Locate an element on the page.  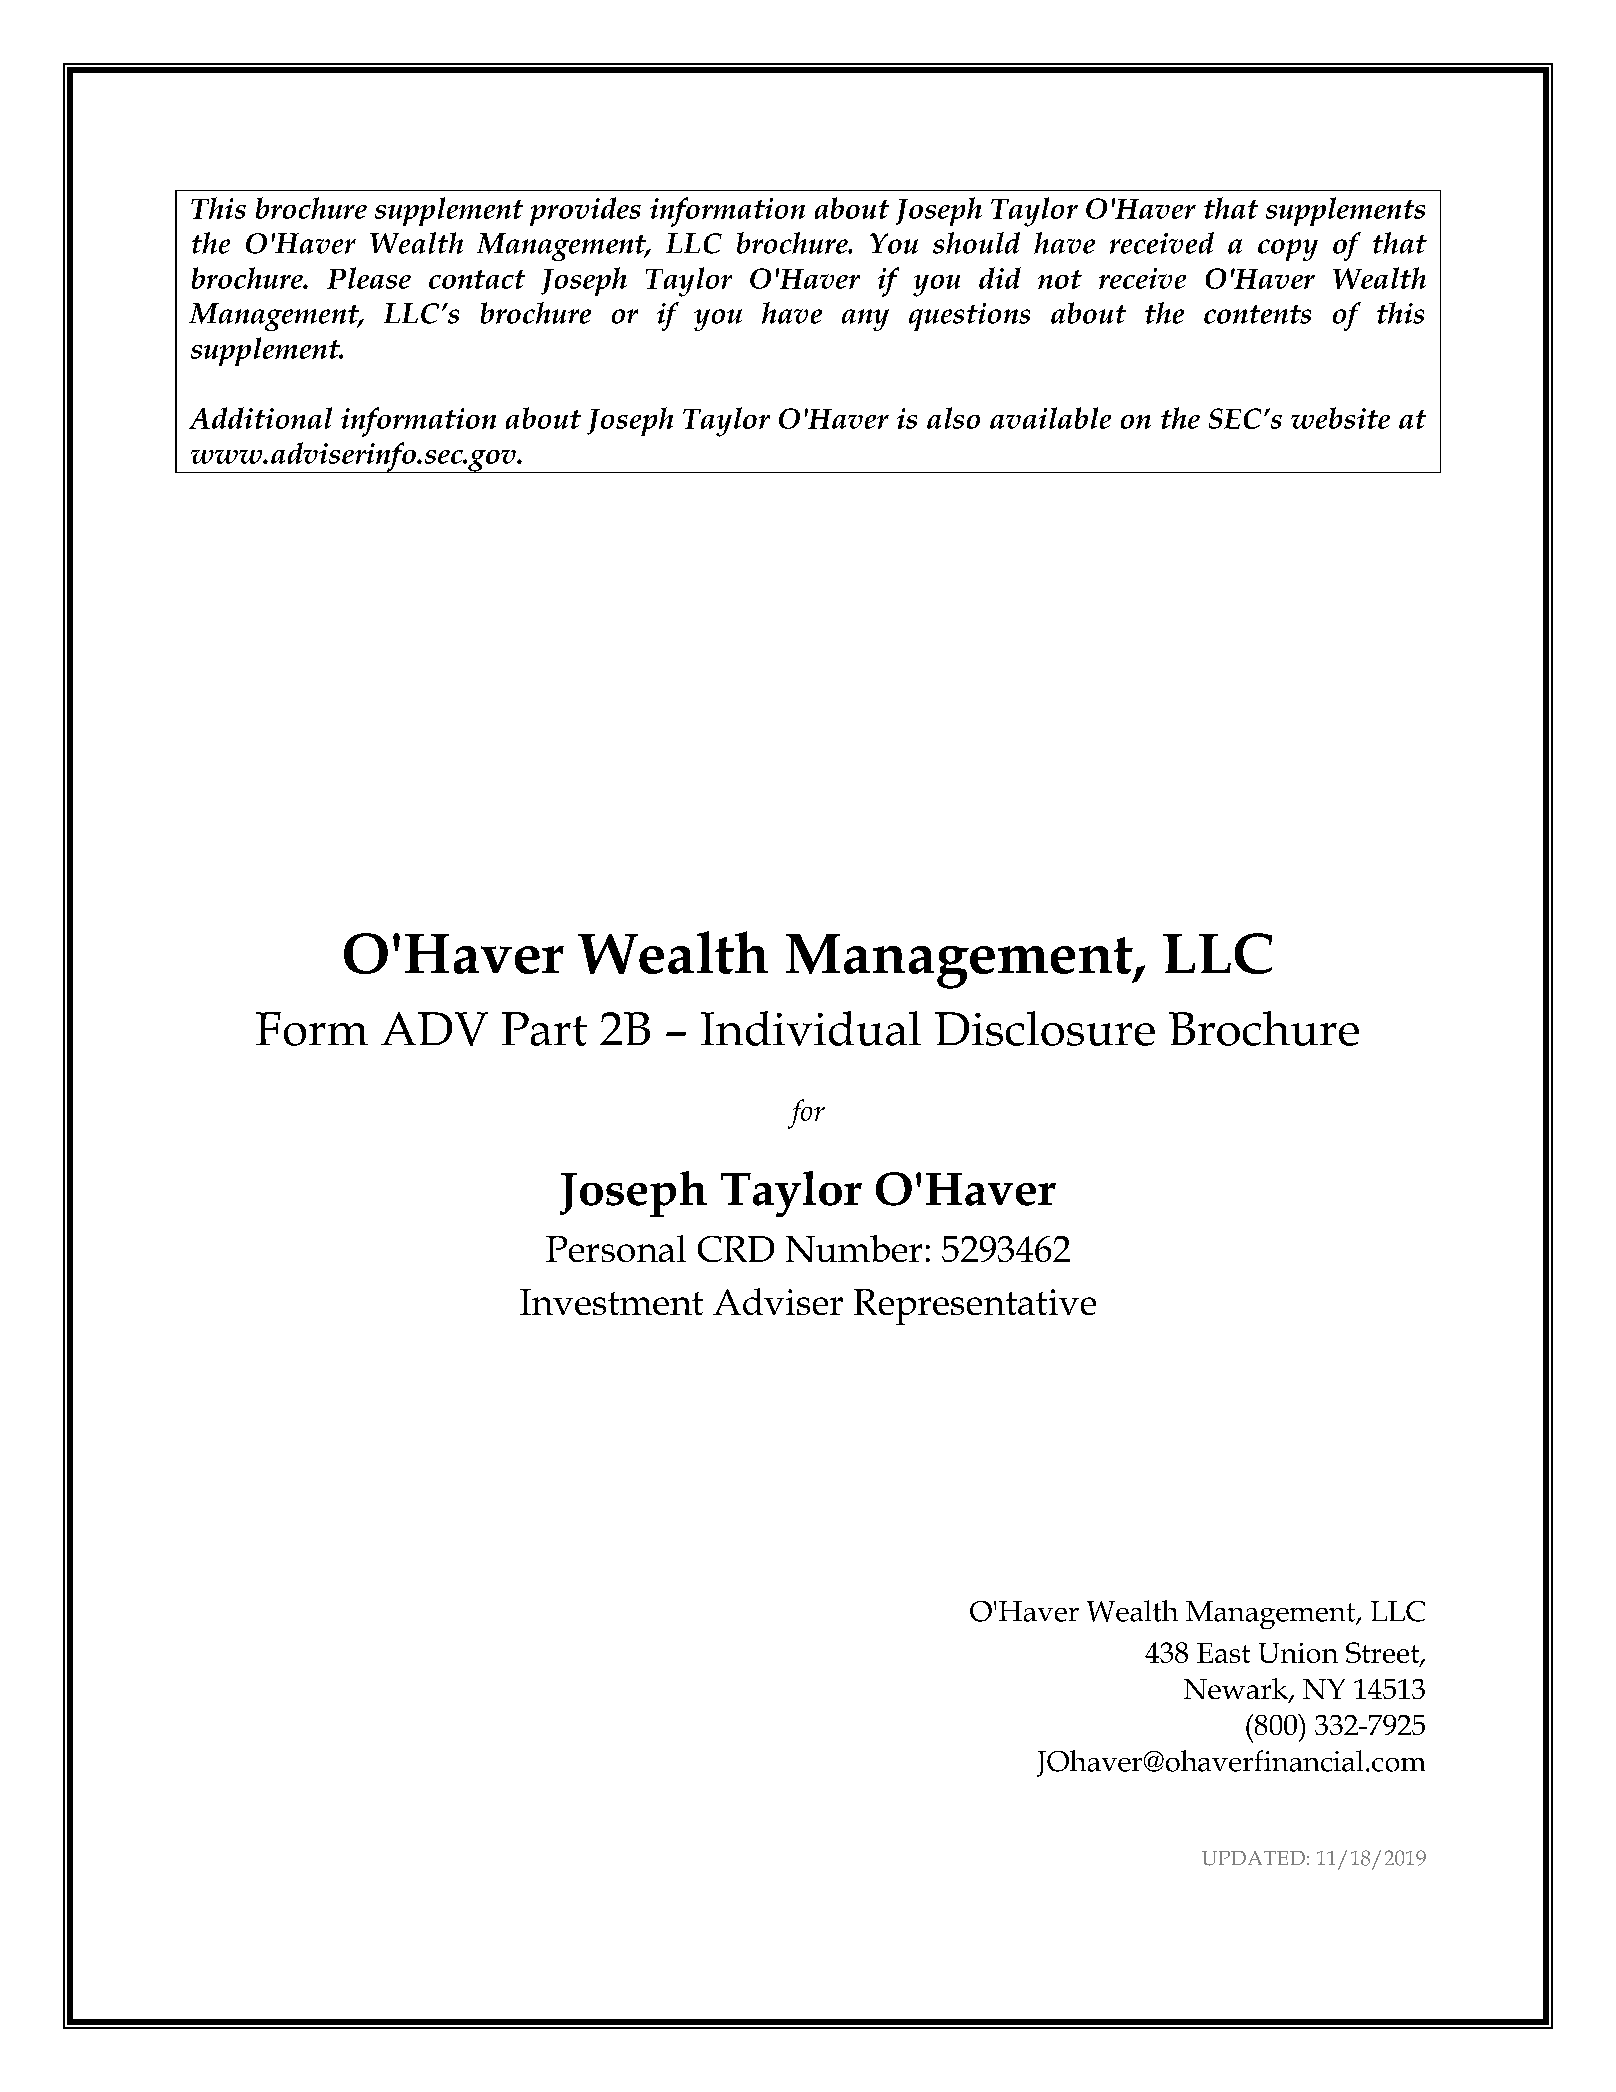
CRD is located at coordinates (736, 1249).
